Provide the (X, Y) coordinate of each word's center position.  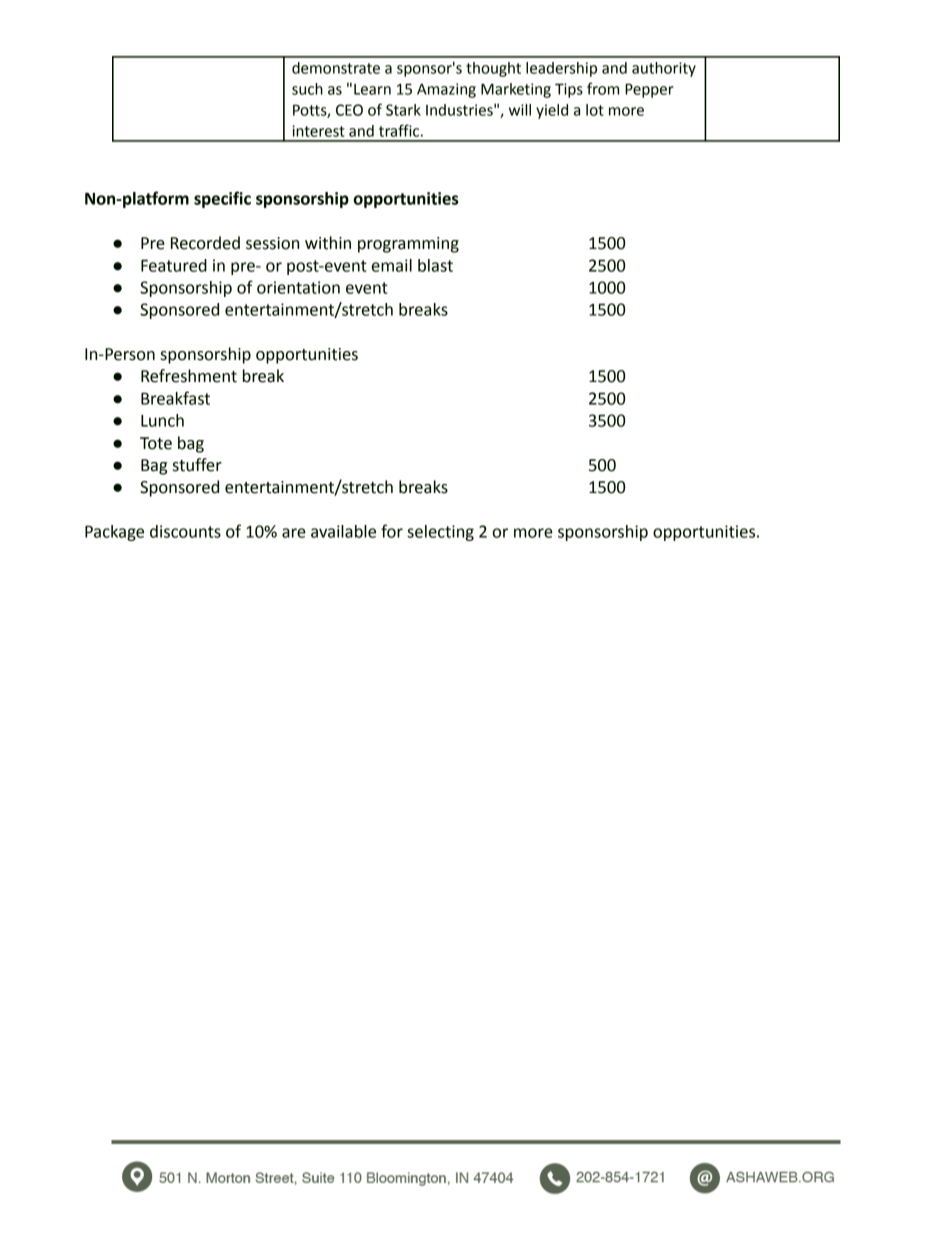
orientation (298, 287)
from (603, 88)
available (343, 531)
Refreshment (189, 376)
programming (408, 245)
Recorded (205, 243)
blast (435, 265)
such (307, 89)
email (392, 265)
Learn (372, 89)
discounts (185, 531)
